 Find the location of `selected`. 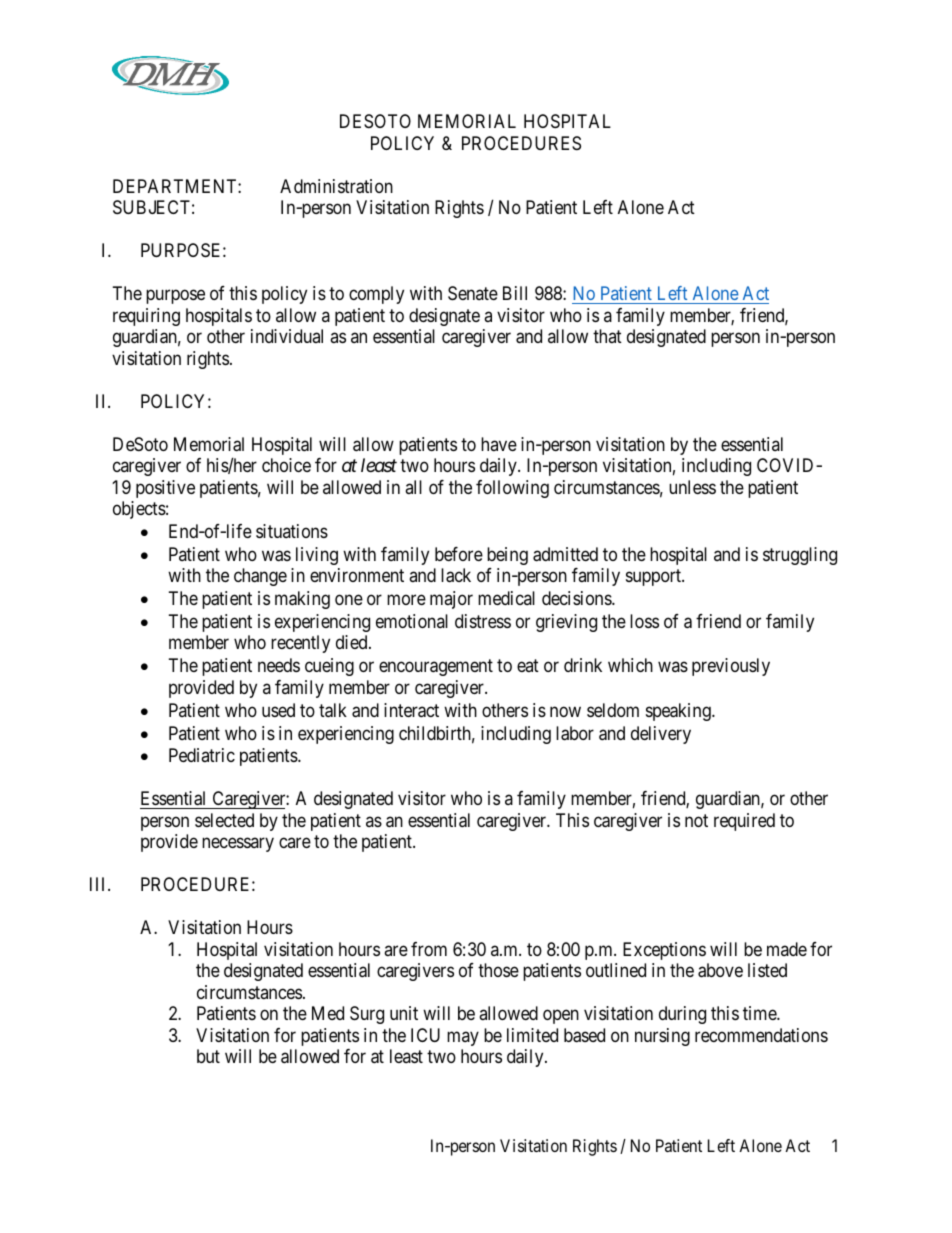

selected is located at coordinates (224, 820).
